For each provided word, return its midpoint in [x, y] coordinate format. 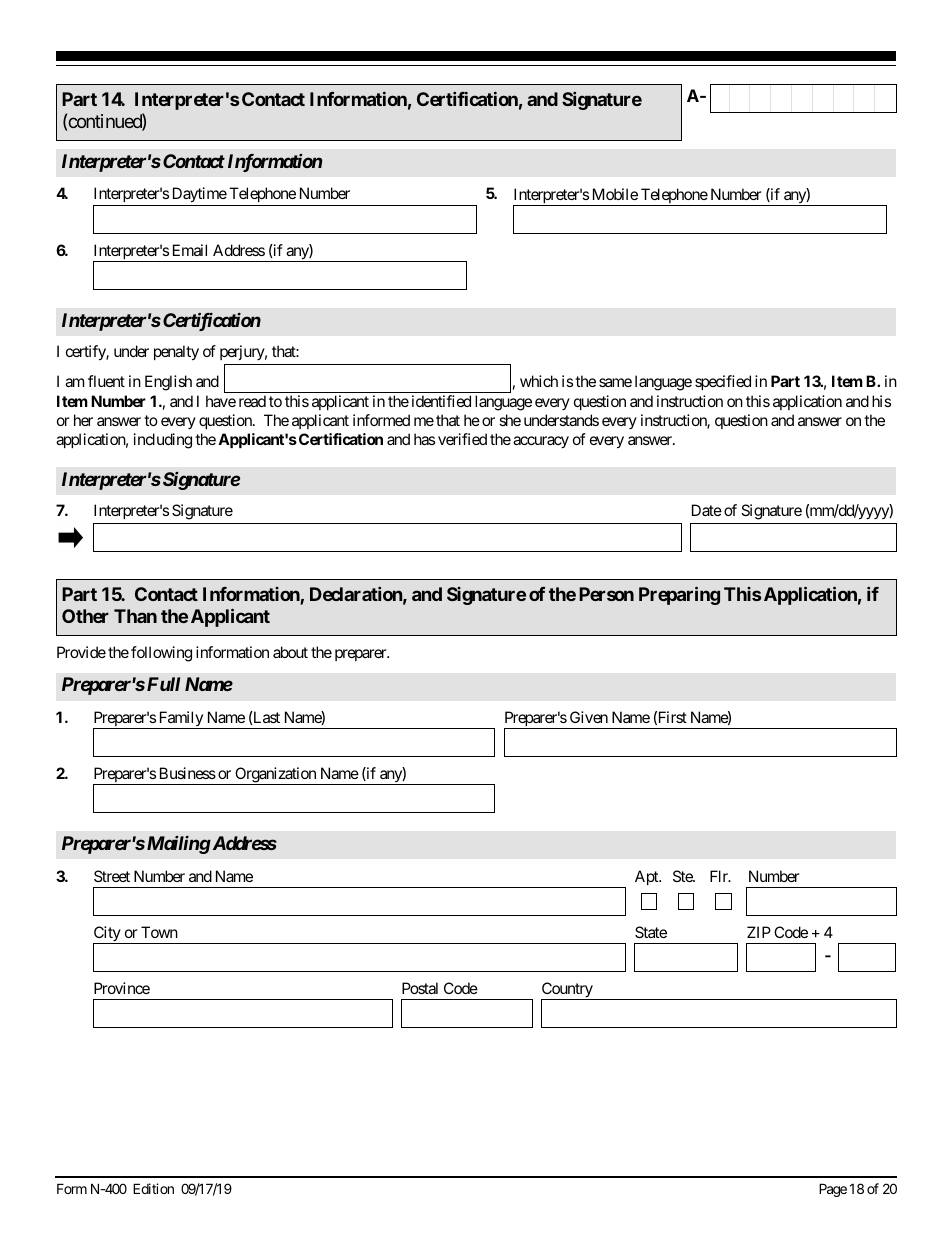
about [290, 652]
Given [589, 717]
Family [180, 720]
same [615, 382]
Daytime [200, 195]
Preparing [679, 595]
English [168, 383]
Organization [275, 776]
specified [723, 382]
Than [135, 616]
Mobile [615, 194]
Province [122, 988]
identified [441, 401]
